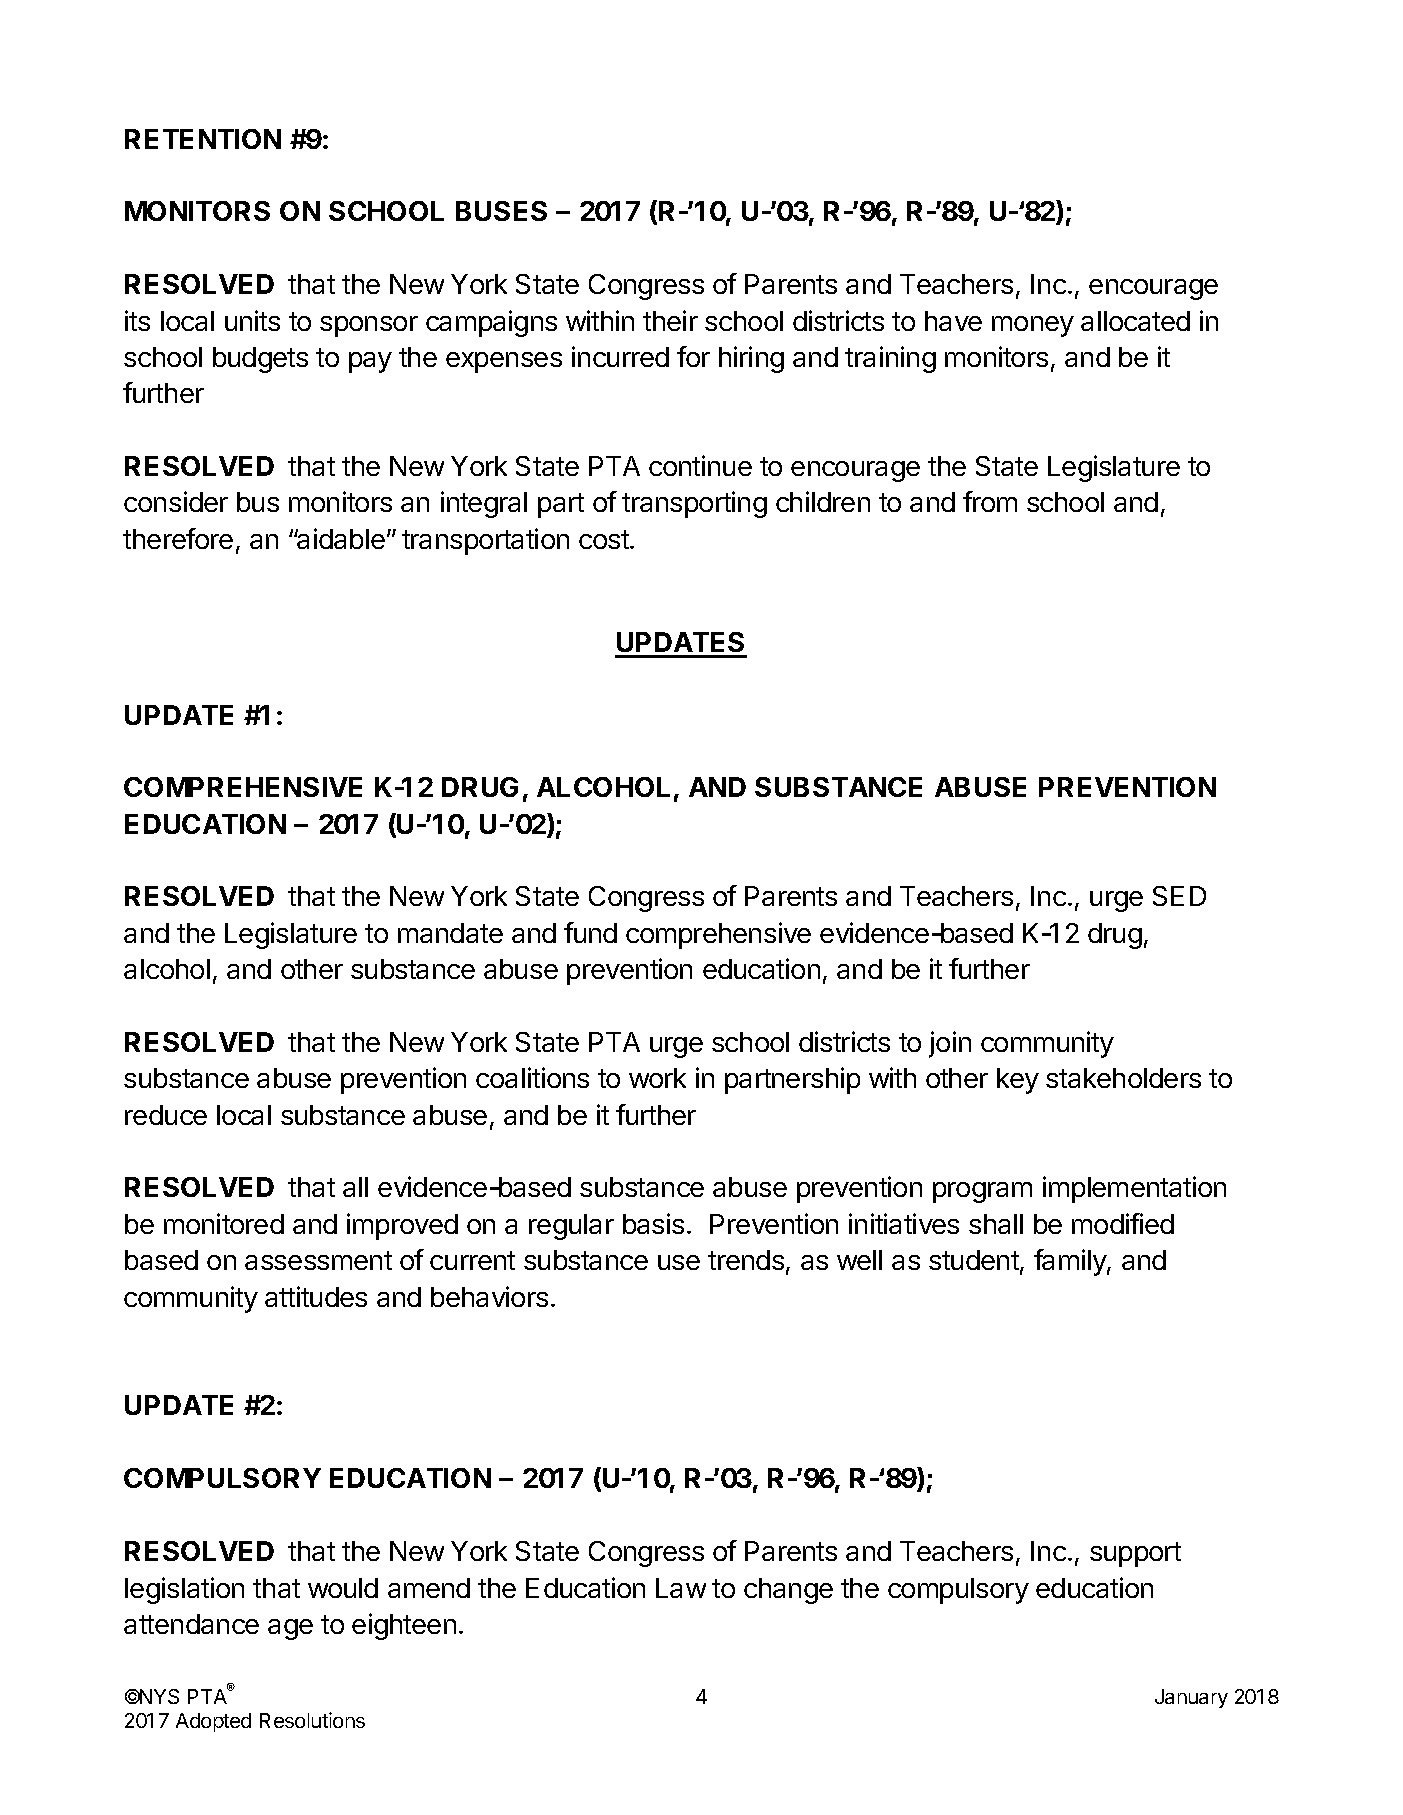  I want to click on RETENTION, so click(203, 139).
